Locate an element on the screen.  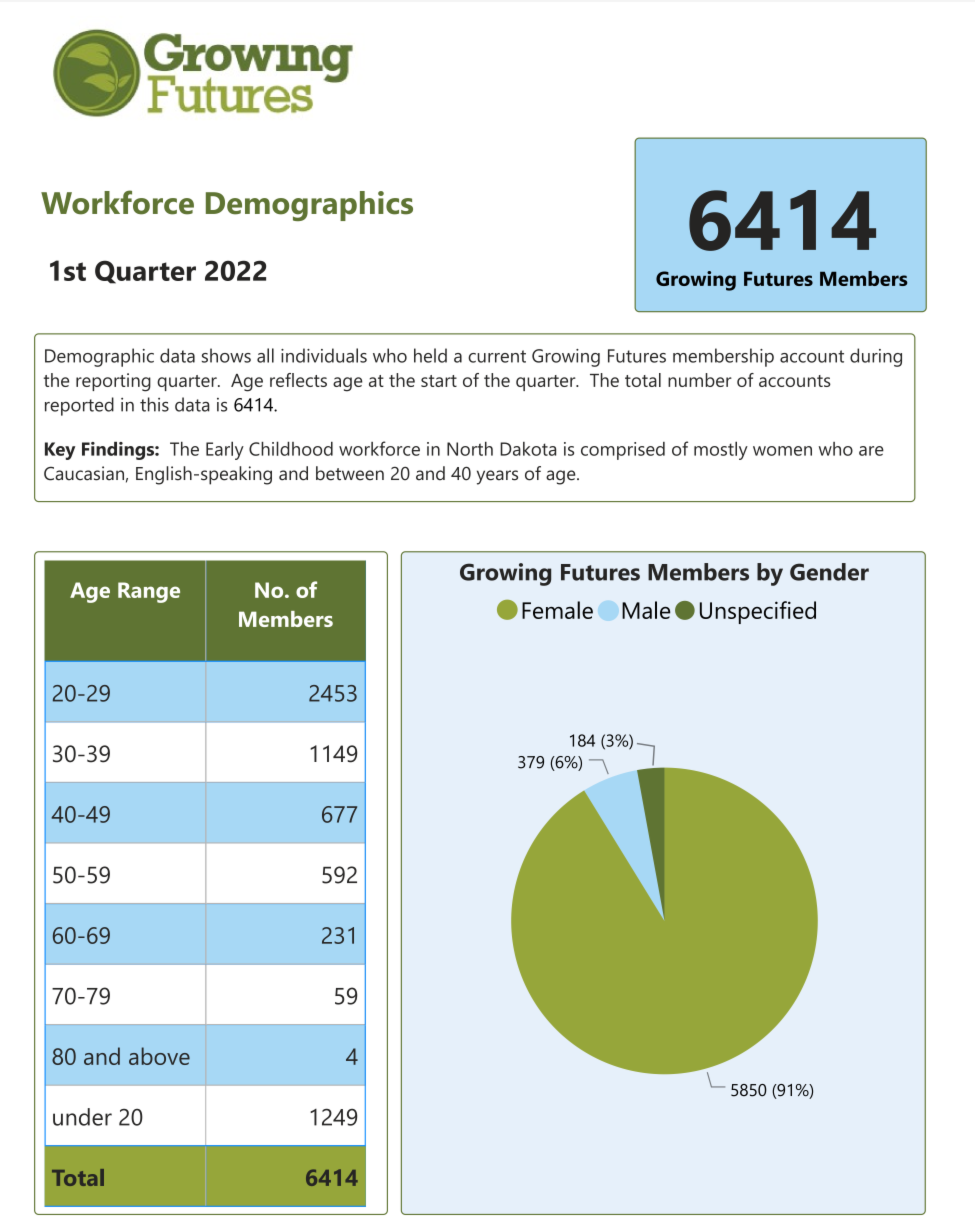
number is located at coordinates (700, 380).
